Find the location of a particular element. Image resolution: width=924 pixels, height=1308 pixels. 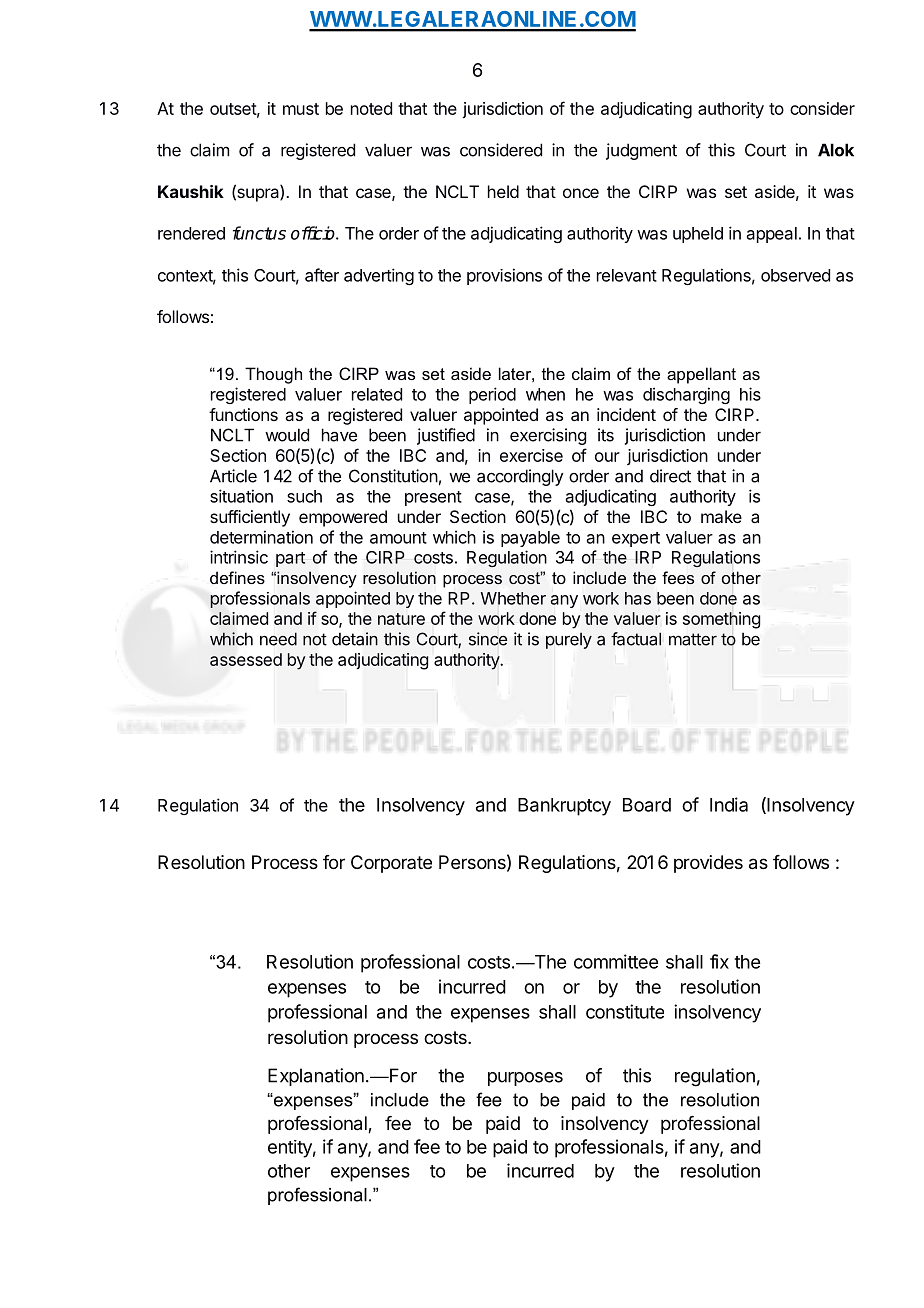

something is located at coordinates (721, 620).
